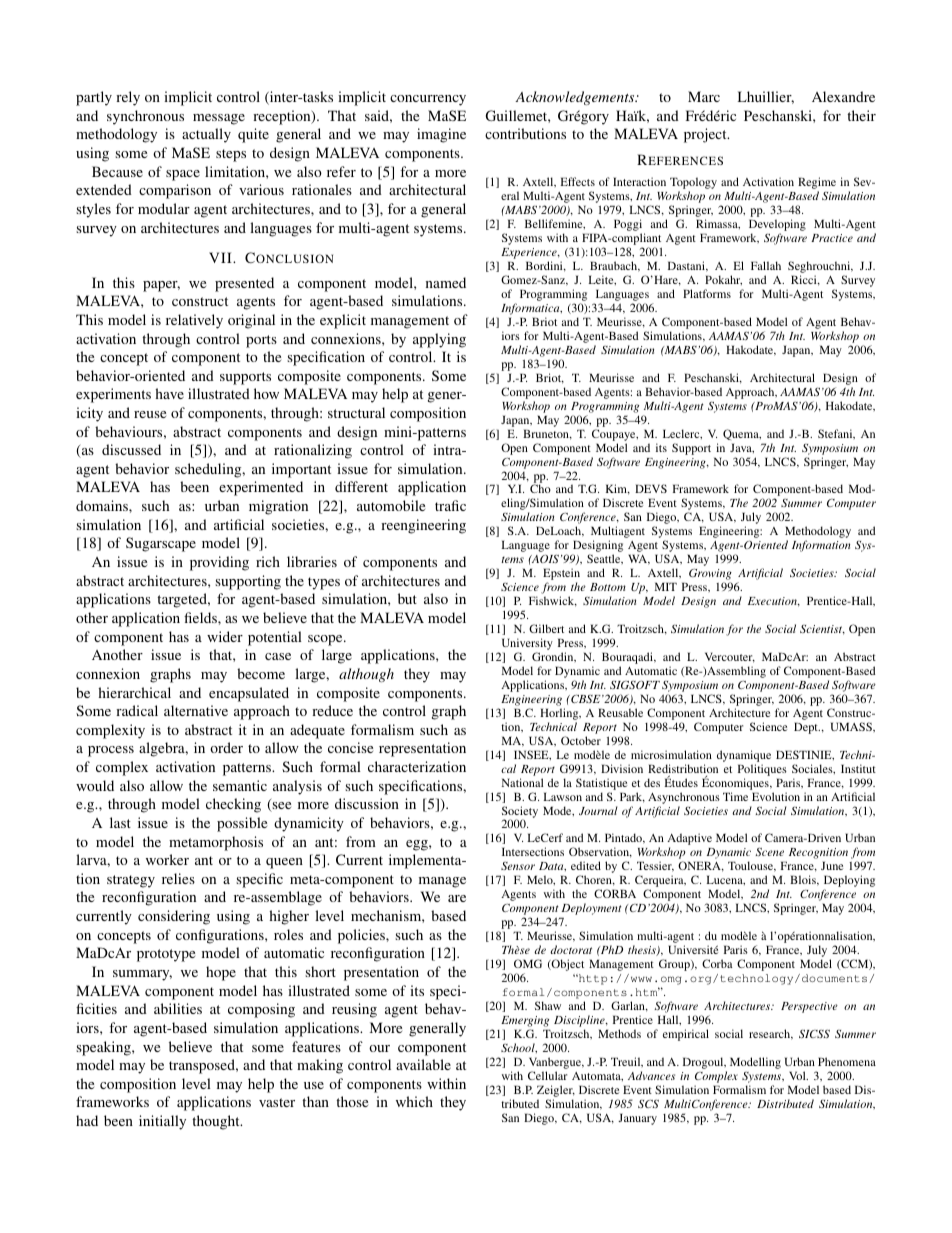 The width and height of the screenshot is (952, 1233). Describe the element at coordinates (206, 135) in the screenshot. I see `actually` at that location.
